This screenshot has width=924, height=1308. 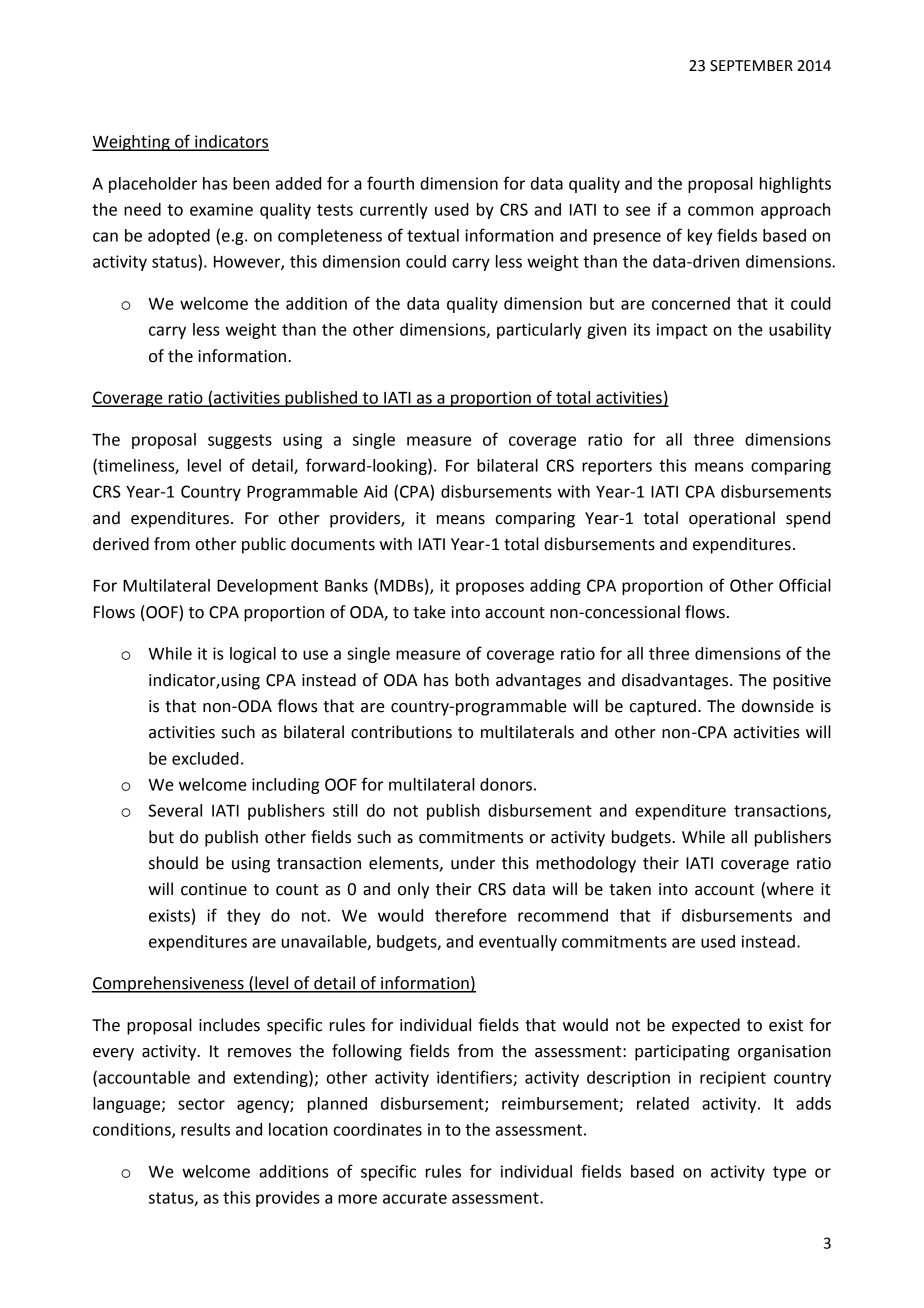 I want to click on SEPTEMBER, so click(x=751, y=66).
